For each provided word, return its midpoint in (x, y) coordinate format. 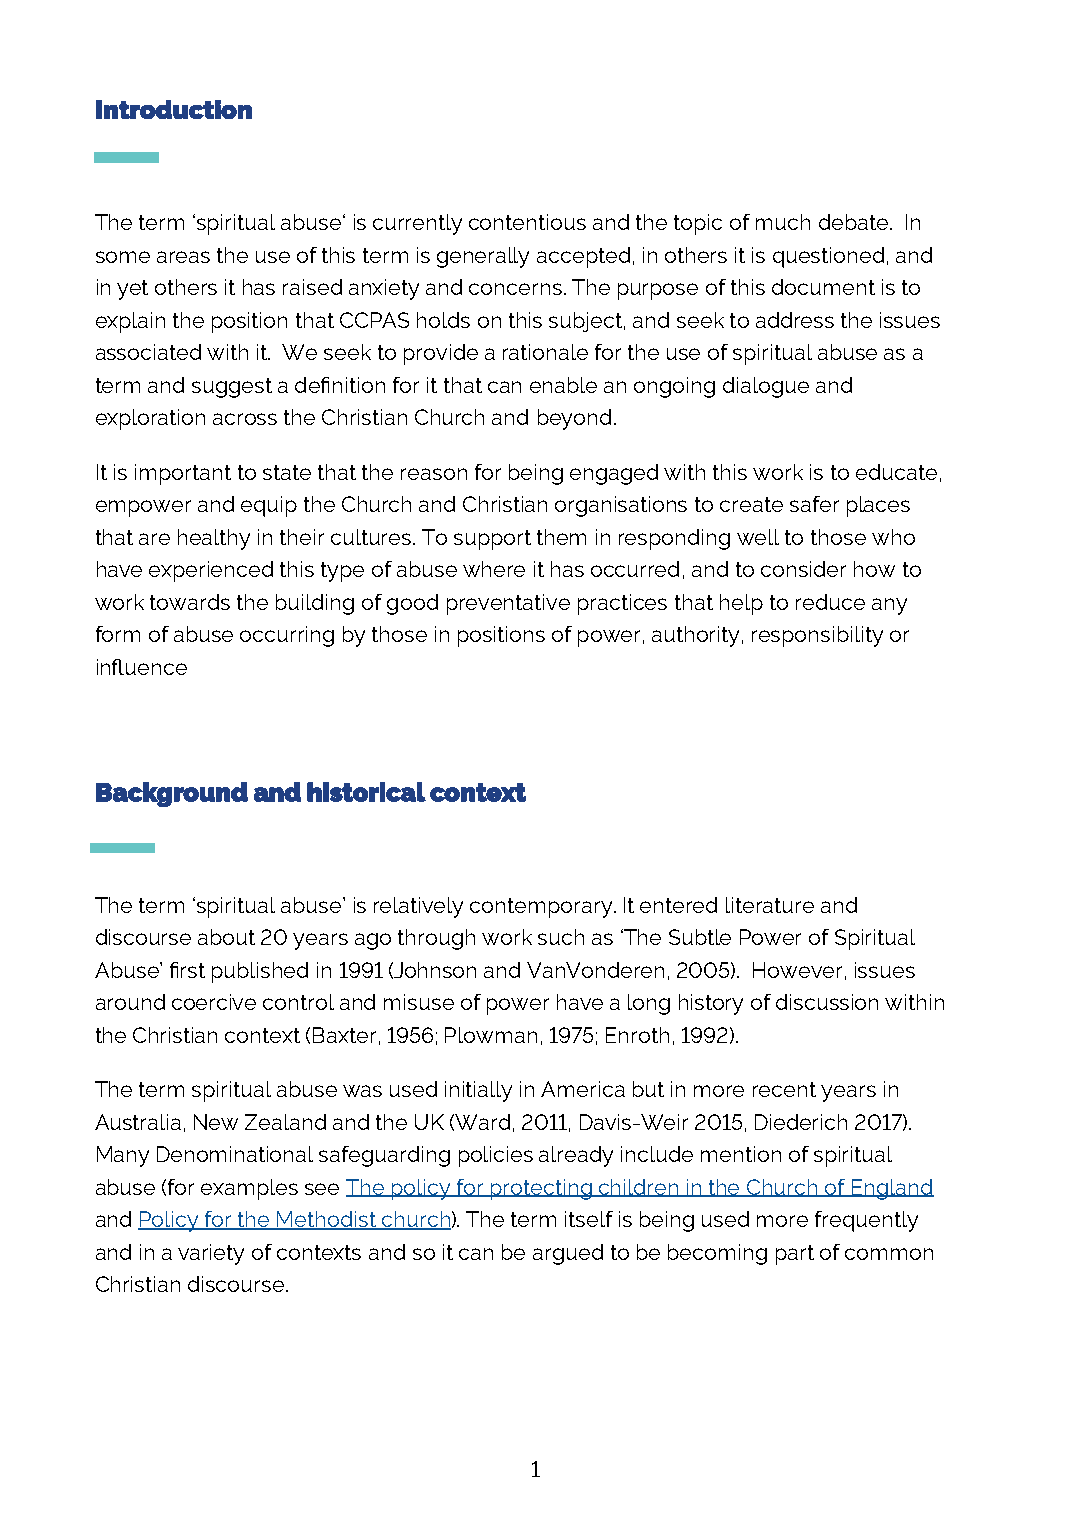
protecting (541, 1189)
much (783, 222)
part (795, 1255)
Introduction (174, 109)
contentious (527, 222)
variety (211, 1254)
